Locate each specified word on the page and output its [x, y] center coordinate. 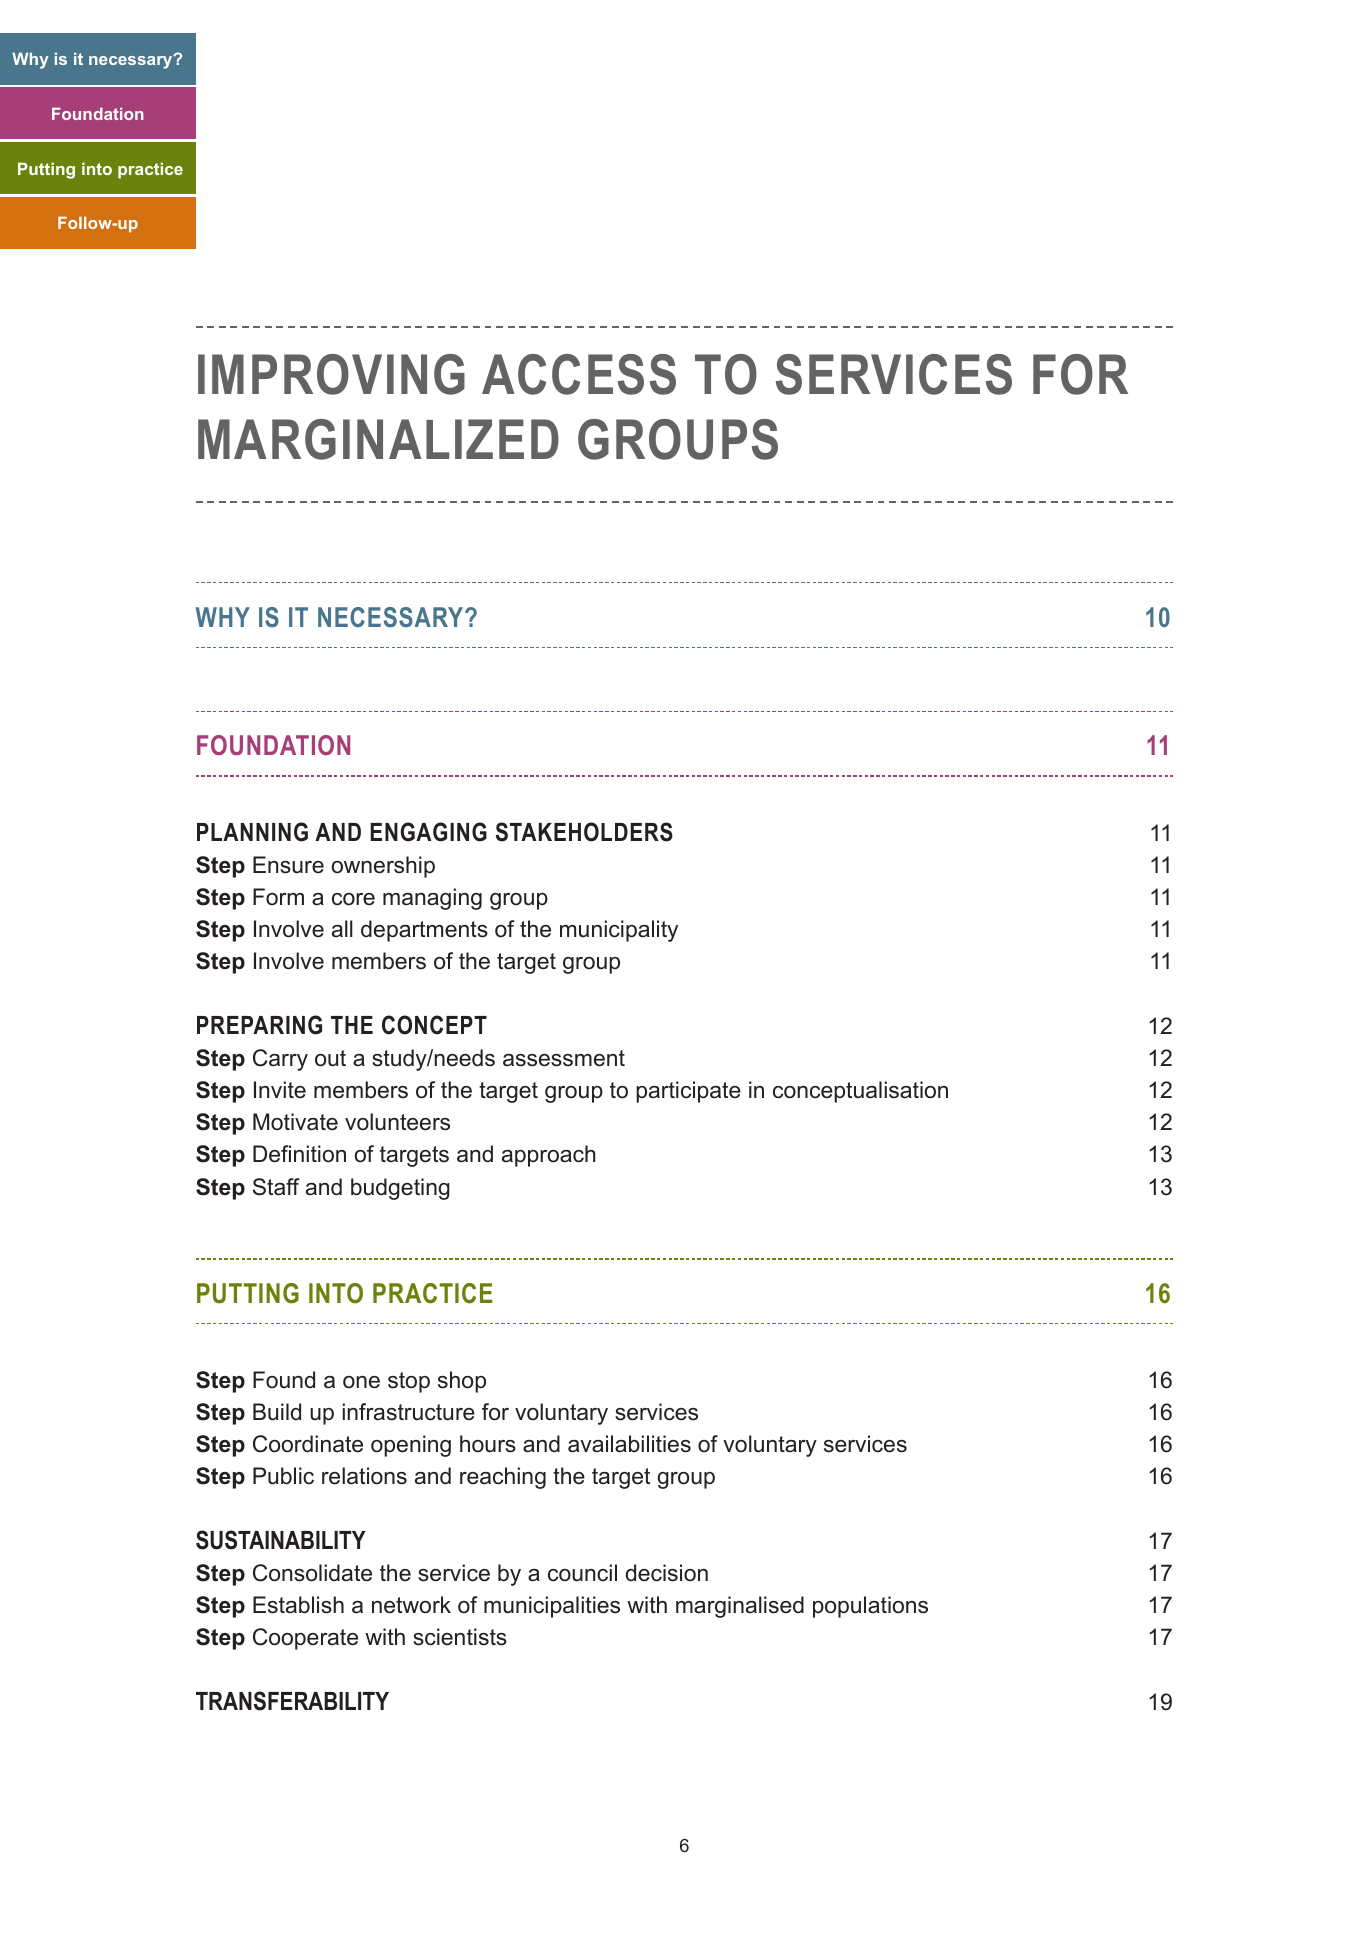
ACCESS [579, 374]
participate [688, 1092]
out [330, 1058]
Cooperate [305, 1639]
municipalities [552, 1607]
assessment [564, 1058]
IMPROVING [331, 374]
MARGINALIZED [378, 439]
